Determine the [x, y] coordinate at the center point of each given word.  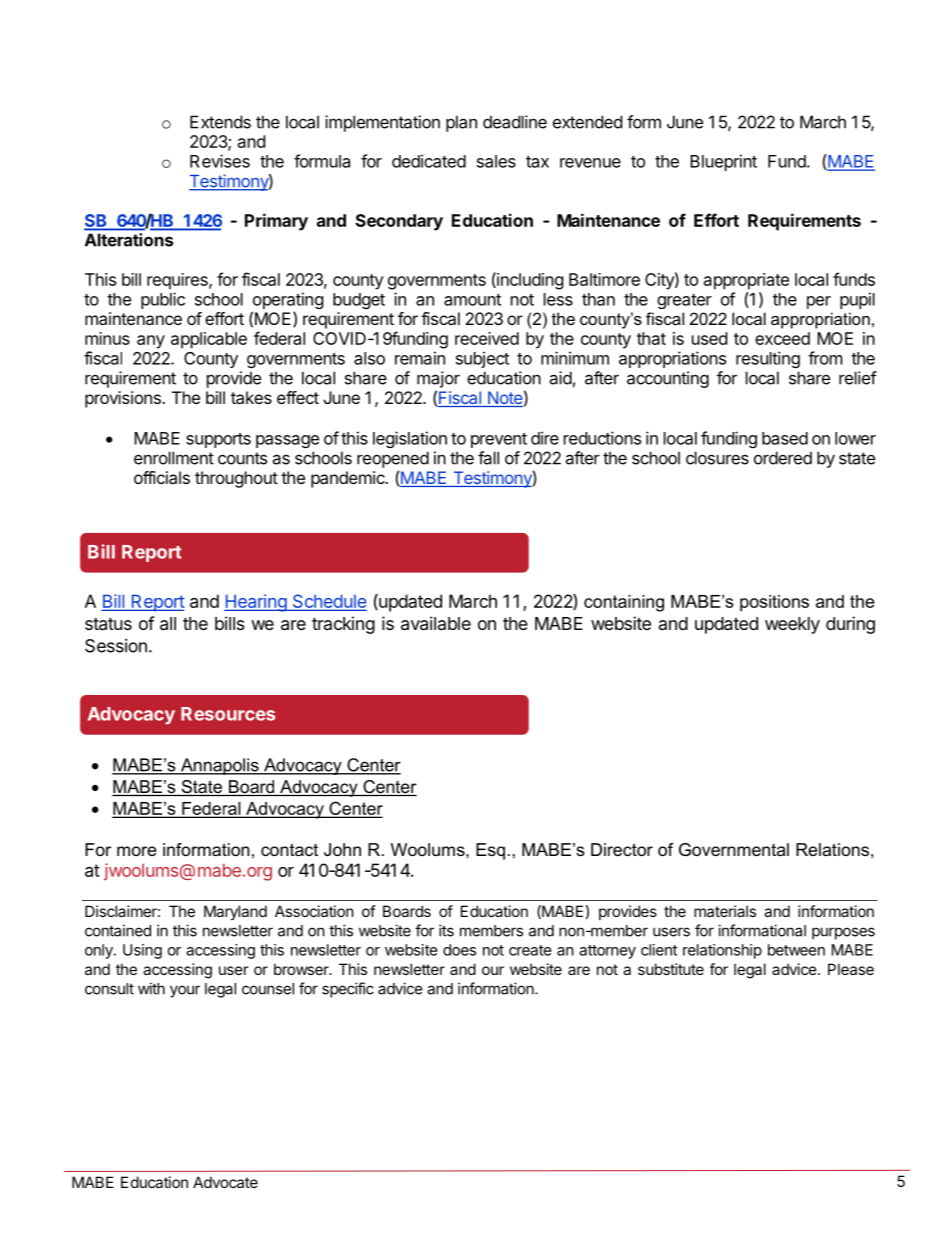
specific [348, 990]
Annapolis [219, 766]
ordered [783, 458]
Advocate [225, 1182]
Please [851, 969]
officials [162, 477]
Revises [220, 161]
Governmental [734, 850]
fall [488, 458]
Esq [490, 851]
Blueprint [723, 162]
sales [496, 161]
